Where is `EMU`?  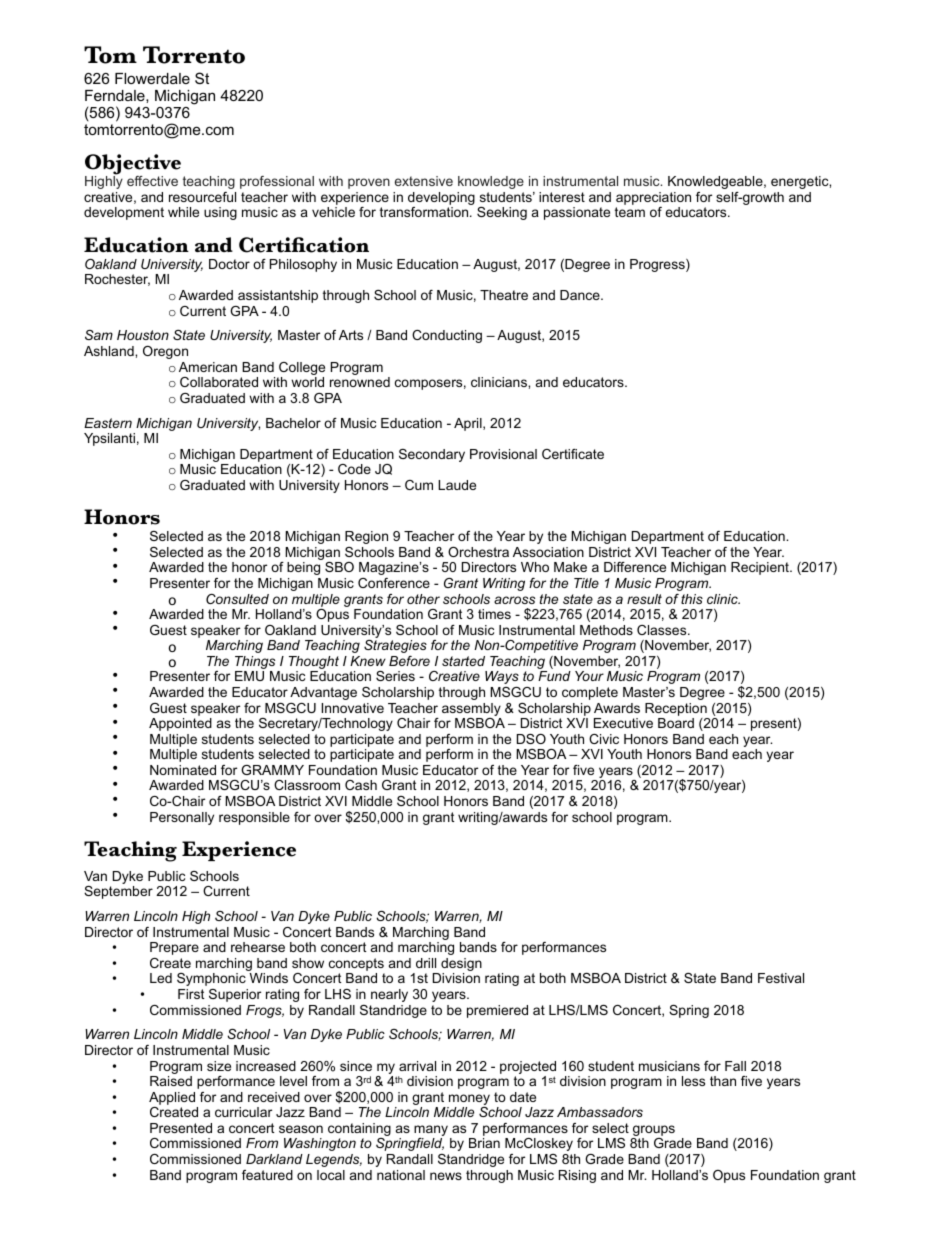 EMU is located at coordinates (249, 676).
